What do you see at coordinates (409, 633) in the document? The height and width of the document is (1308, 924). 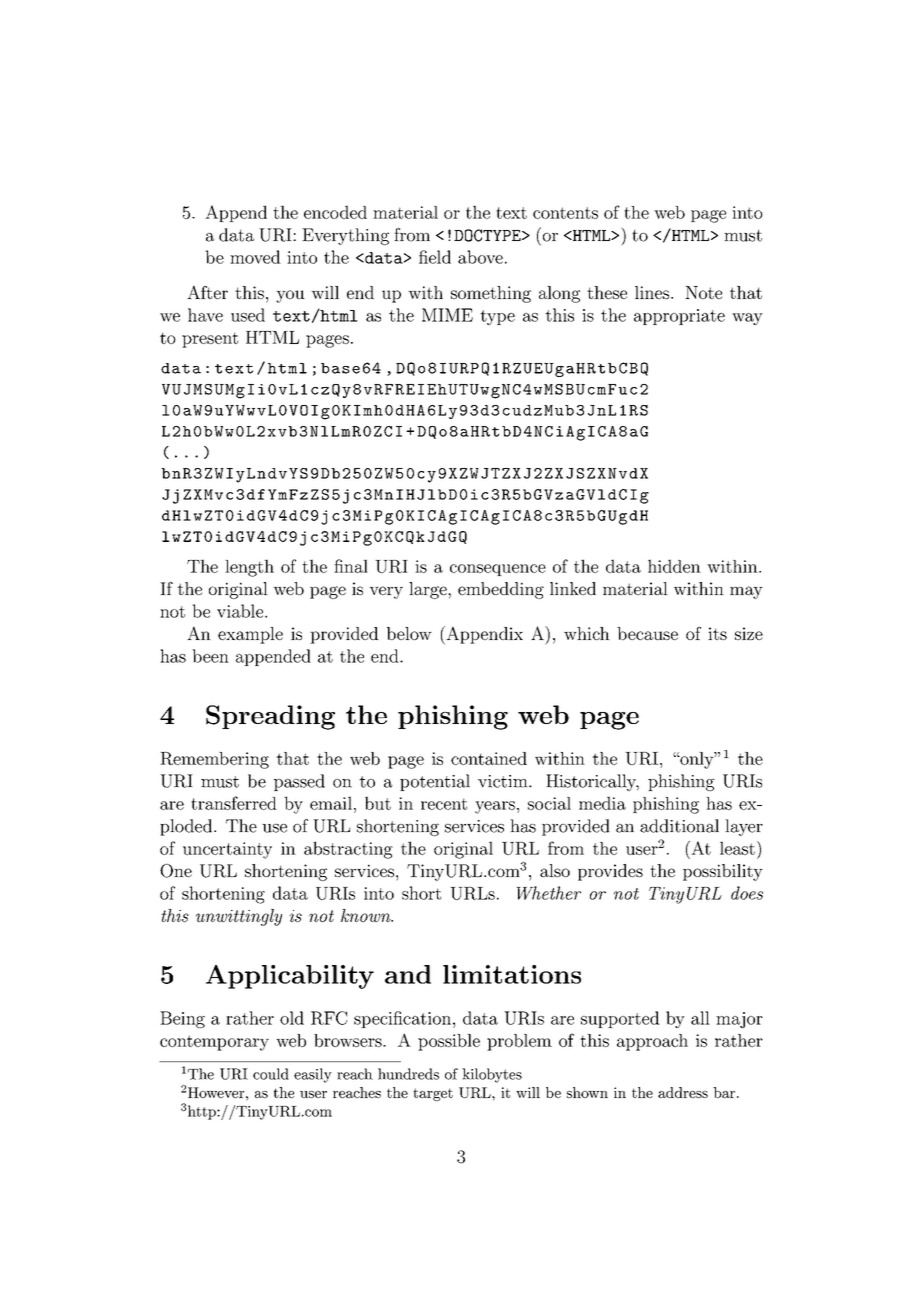 I see `below` at bounding box center [409, 633].
